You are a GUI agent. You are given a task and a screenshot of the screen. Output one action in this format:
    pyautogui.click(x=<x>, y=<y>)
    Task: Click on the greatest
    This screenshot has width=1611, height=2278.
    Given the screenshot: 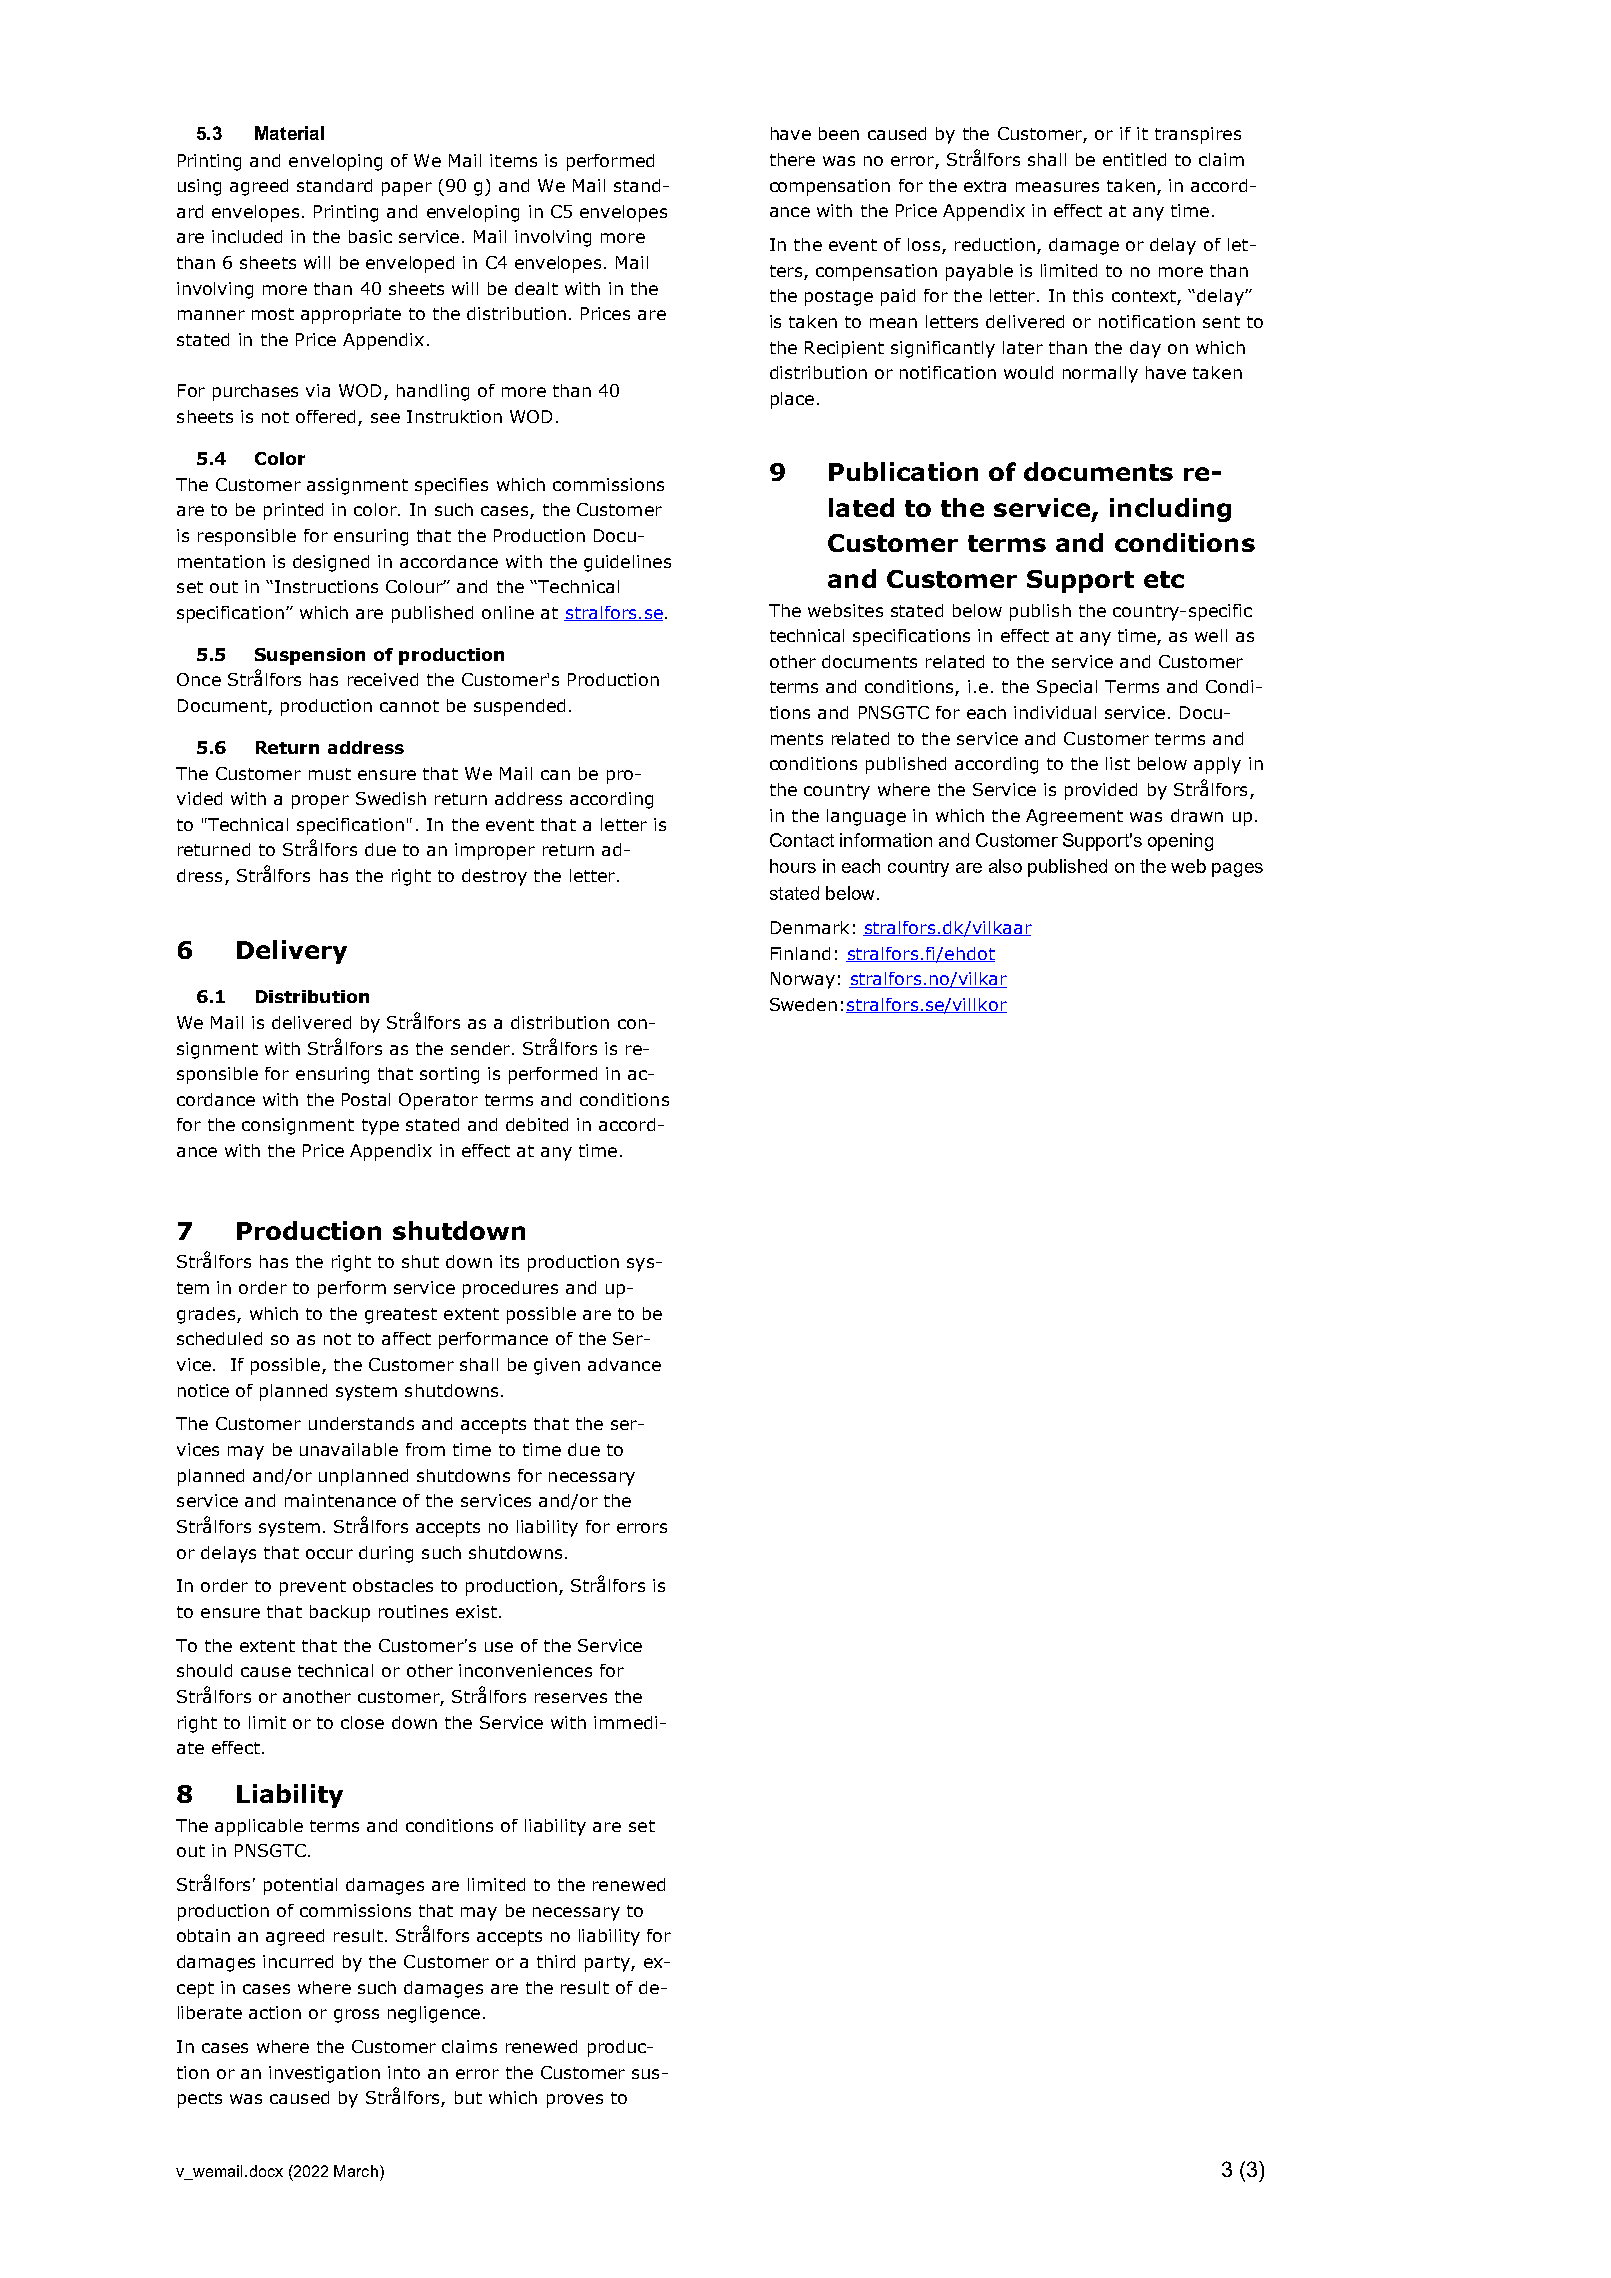 What is the action you would take?
    pyautogui.click(x=401, y=1316)
